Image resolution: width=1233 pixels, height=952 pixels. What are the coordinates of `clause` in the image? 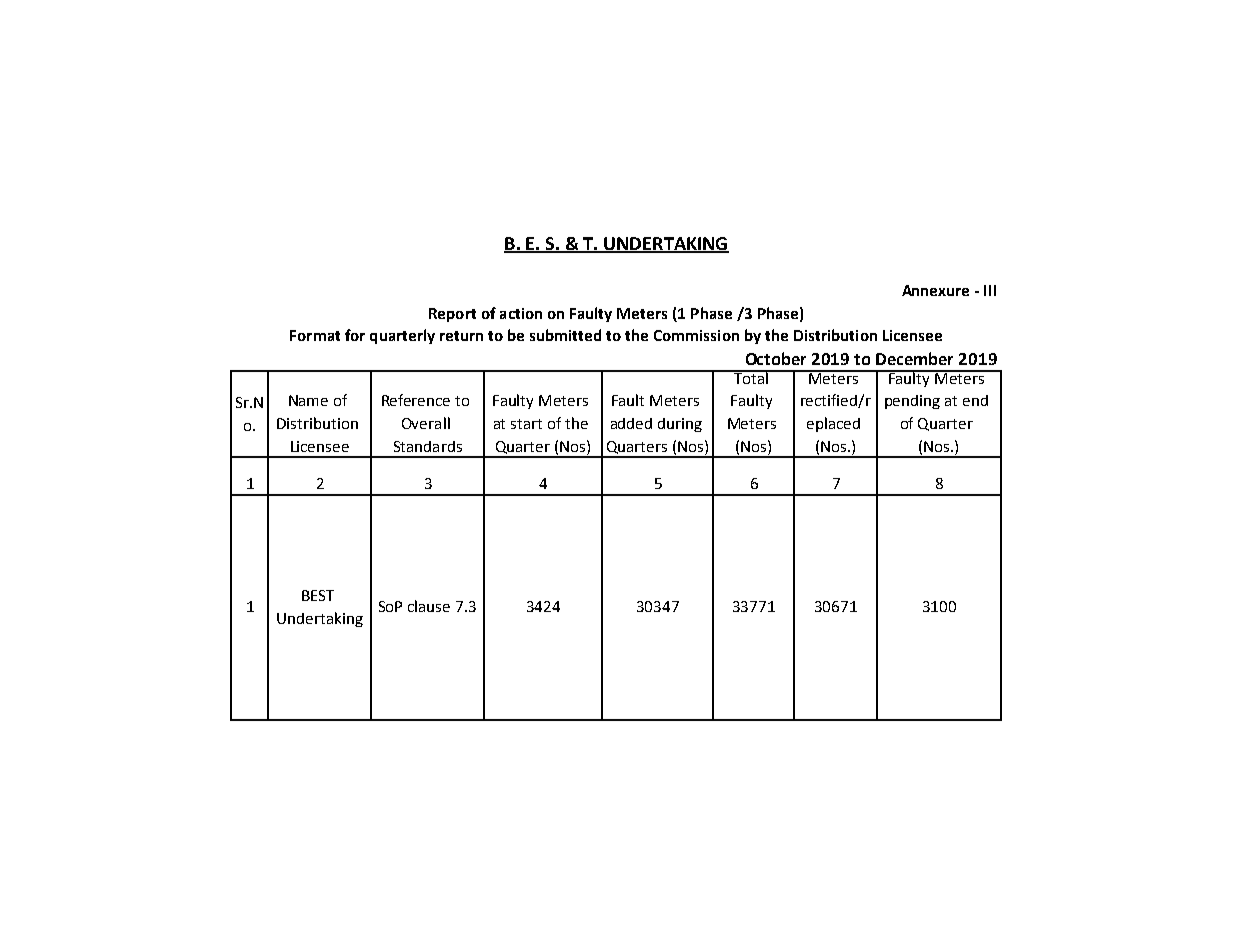 It's located at (429, 606).
